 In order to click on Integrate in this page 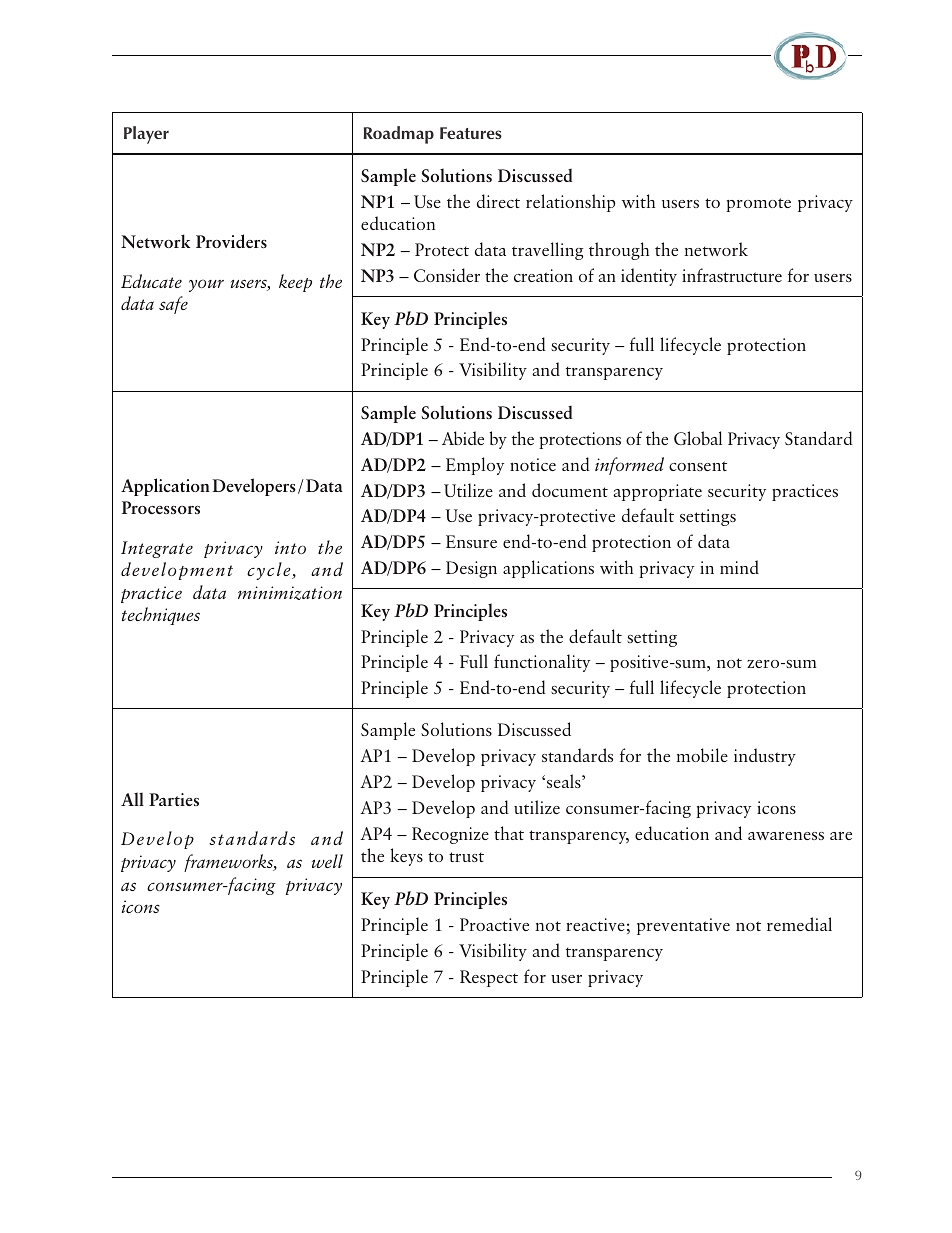, I will do `click(157, 549)`.
